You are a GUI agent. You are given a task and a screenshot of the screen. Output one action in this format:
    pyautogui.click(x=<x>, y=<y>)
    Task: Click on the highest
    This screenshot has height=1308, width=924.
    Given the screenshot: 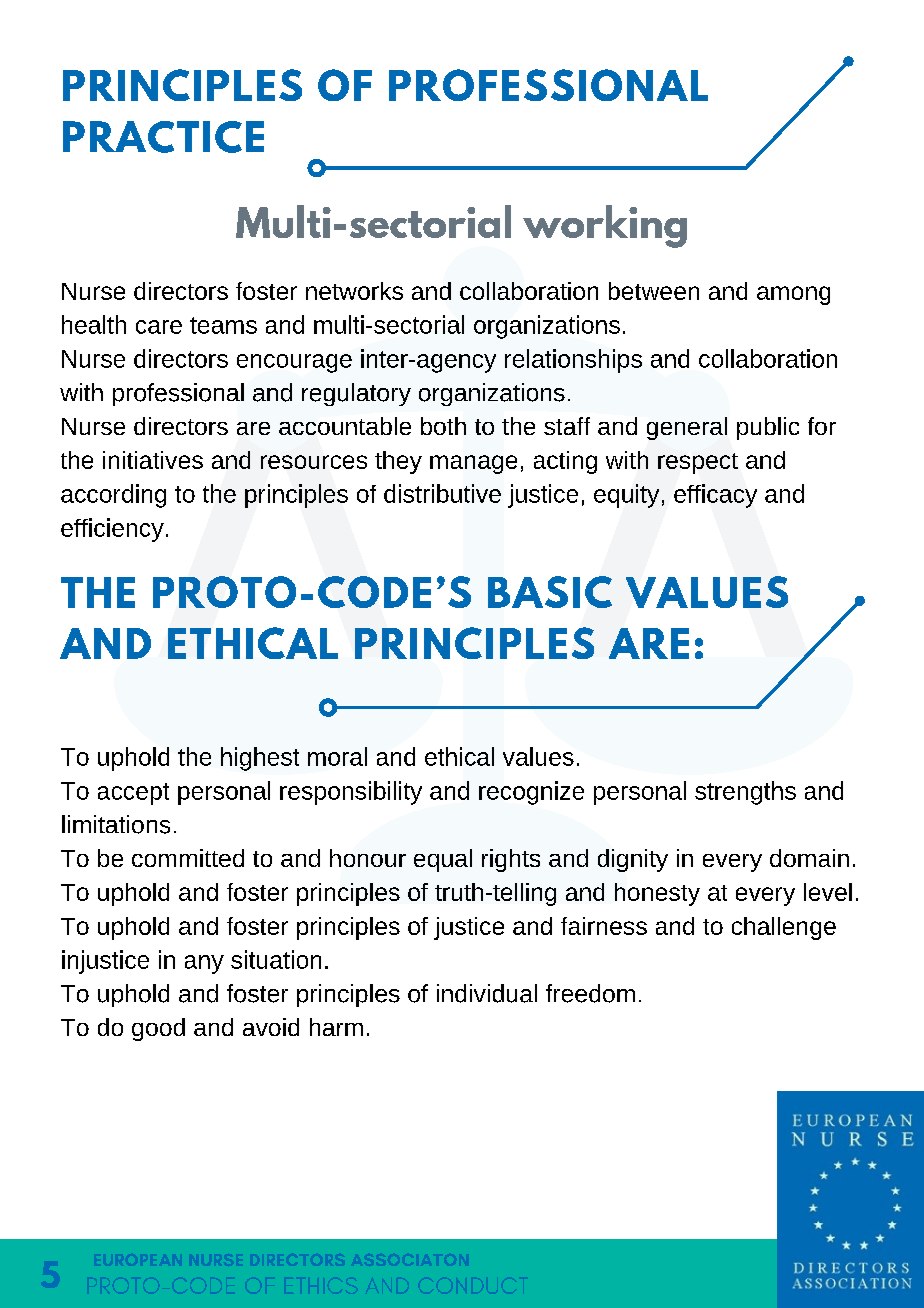 What is the action you would take?
    pyautogui.click(x=260, y=759)
